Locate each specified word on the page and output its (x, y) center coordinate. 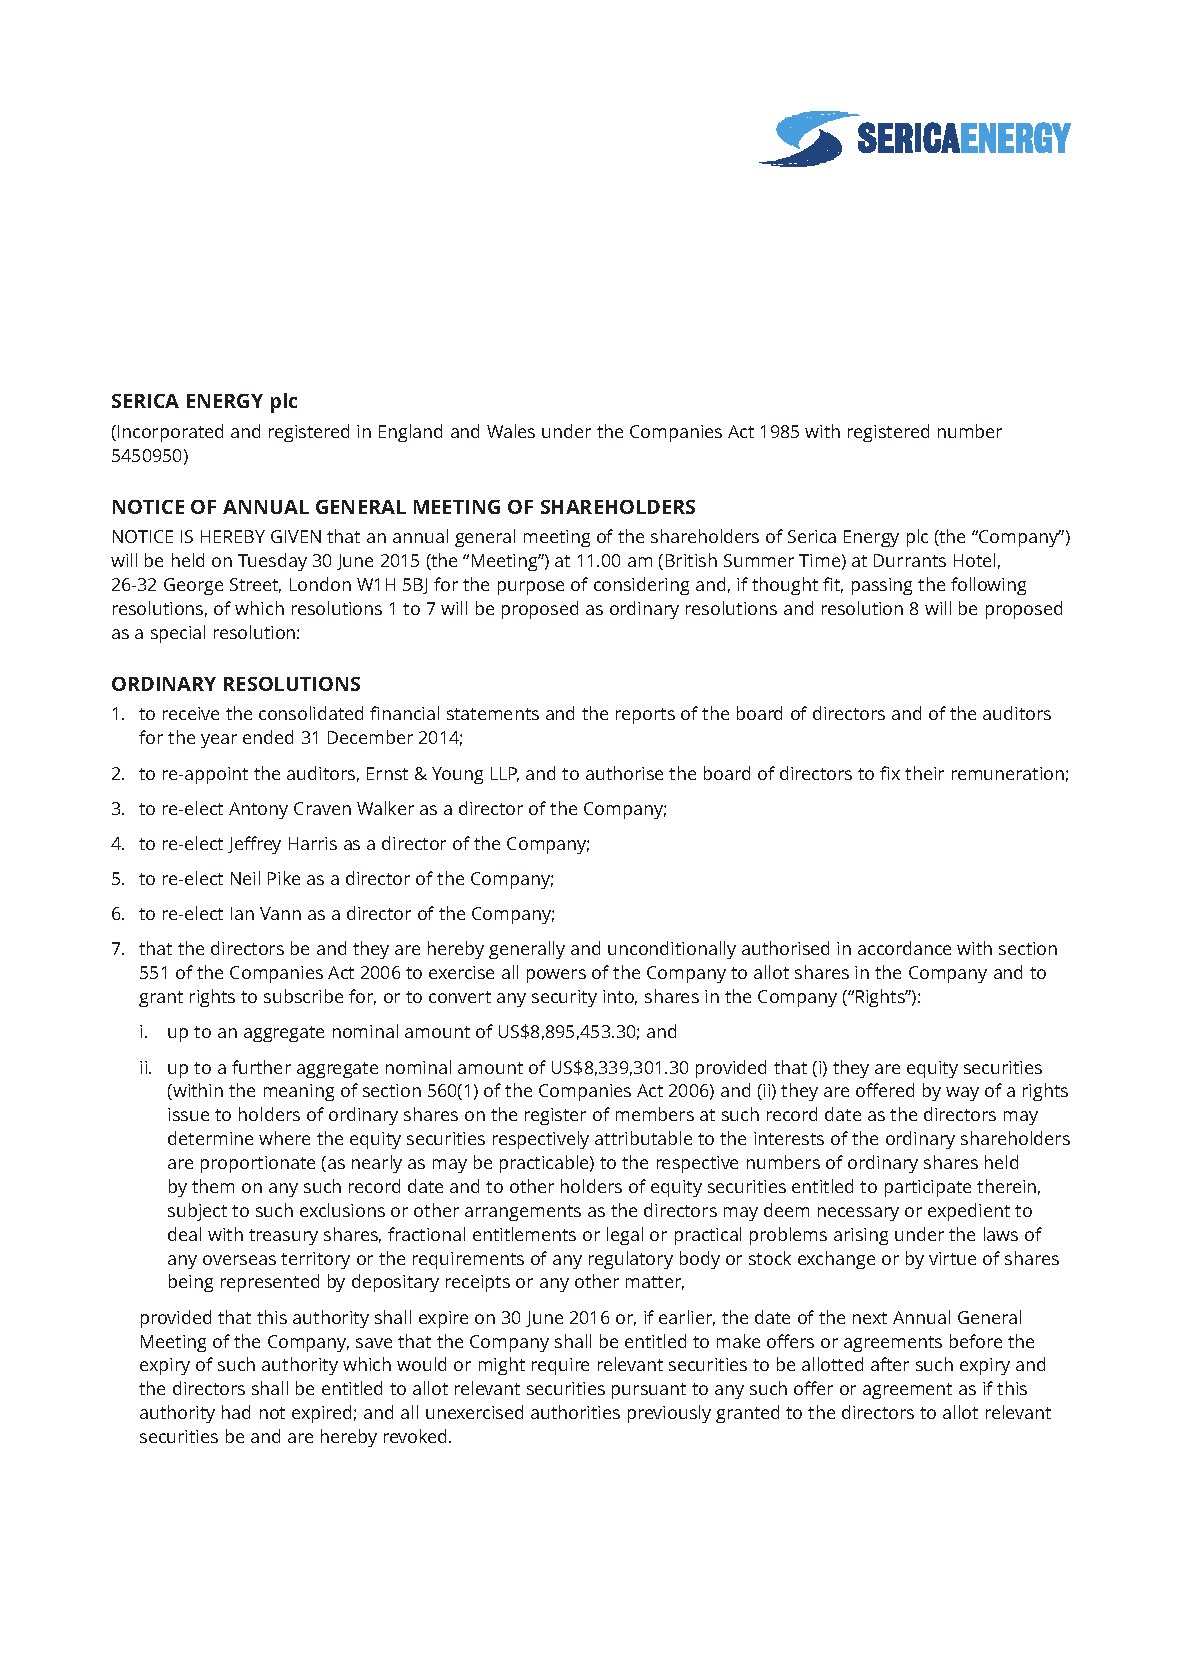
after (890, 1364)
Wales (511, 431)
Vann (280, 913)
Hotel (974, 560)
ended (268, 737)
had (236, 1412)
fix (890, 773)
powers (556, 976)
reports (645, 716)
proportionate (258, 1164)
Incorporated (170, 433)
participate (928, 1188)
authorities (575, 1412)
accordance (904, 948)
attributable (643, 1138)
